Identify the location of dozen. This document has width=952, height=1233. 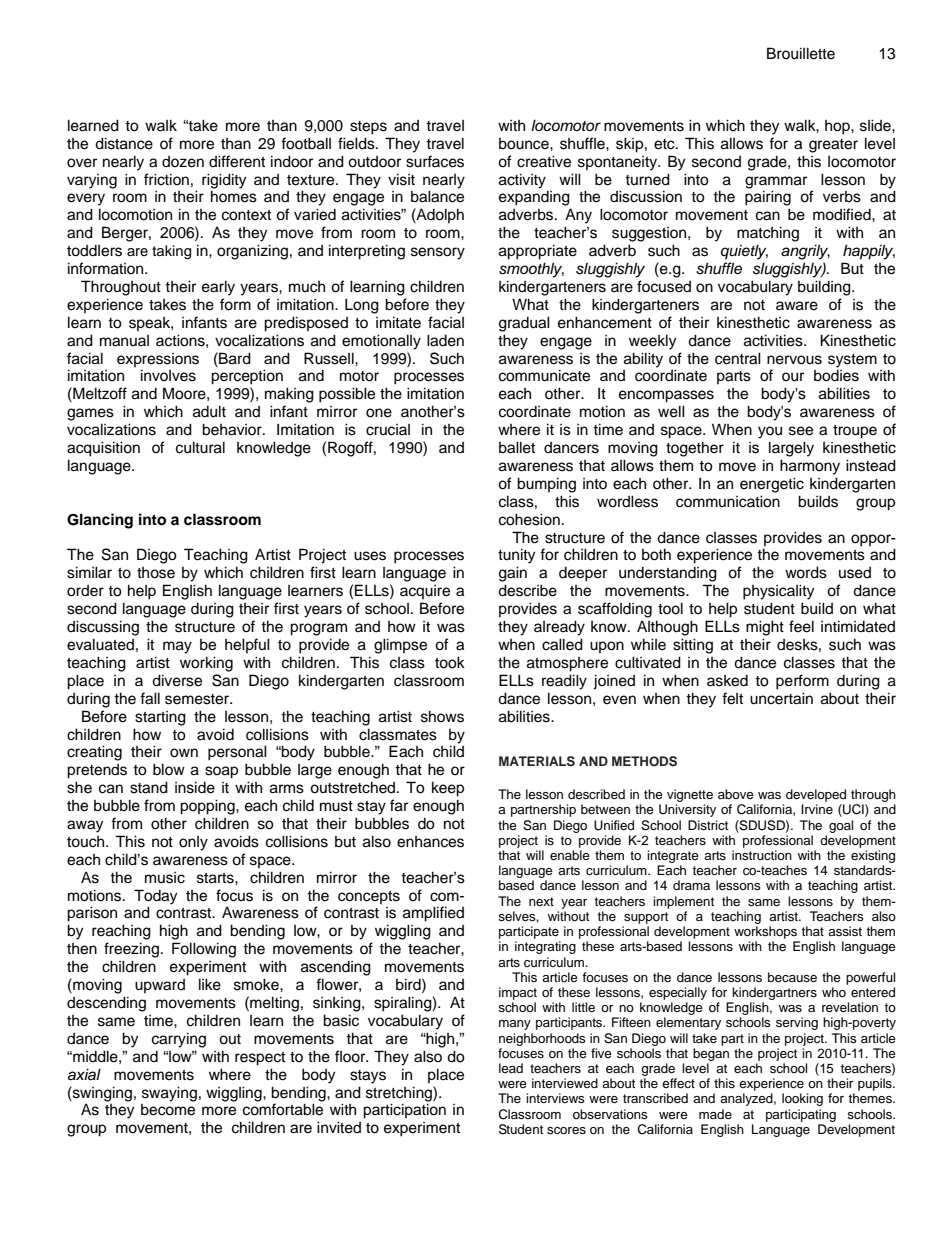
(183, 162).
